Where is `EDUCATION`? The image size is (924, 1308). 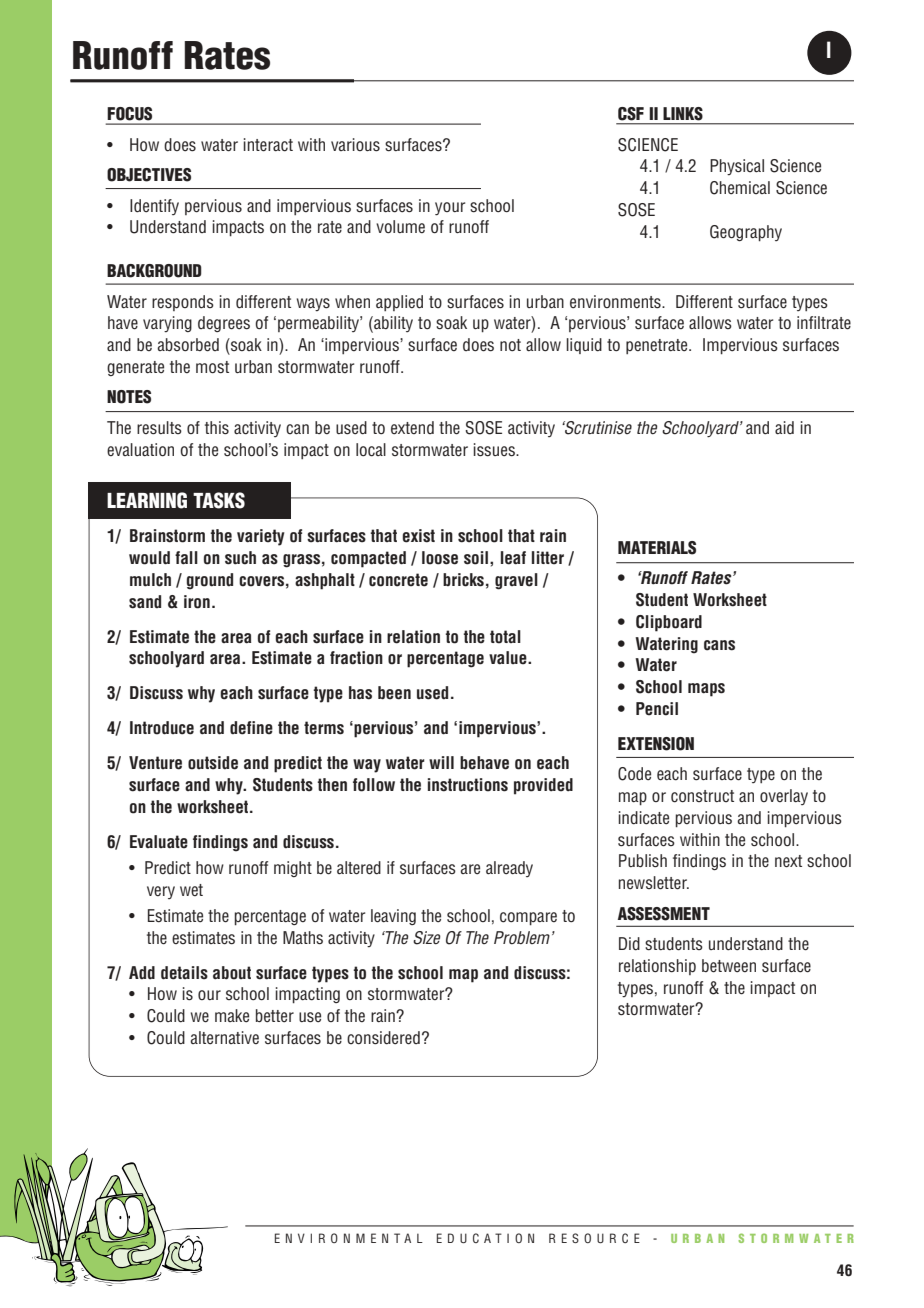
EDUCATION is located at coordinates (485, 1238).
